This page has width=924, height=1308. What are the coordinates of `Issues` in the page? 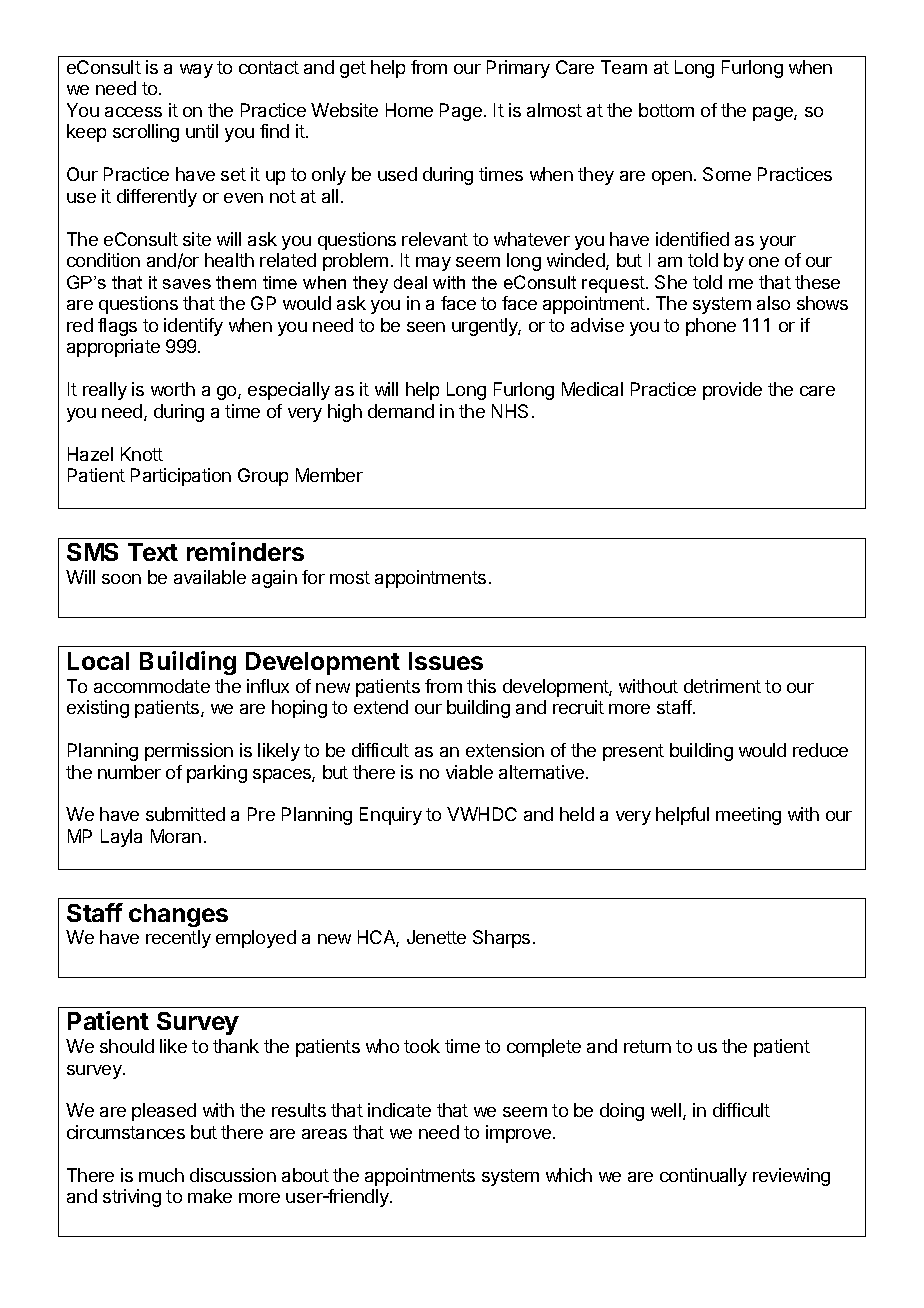 It's located at (446, 661).
